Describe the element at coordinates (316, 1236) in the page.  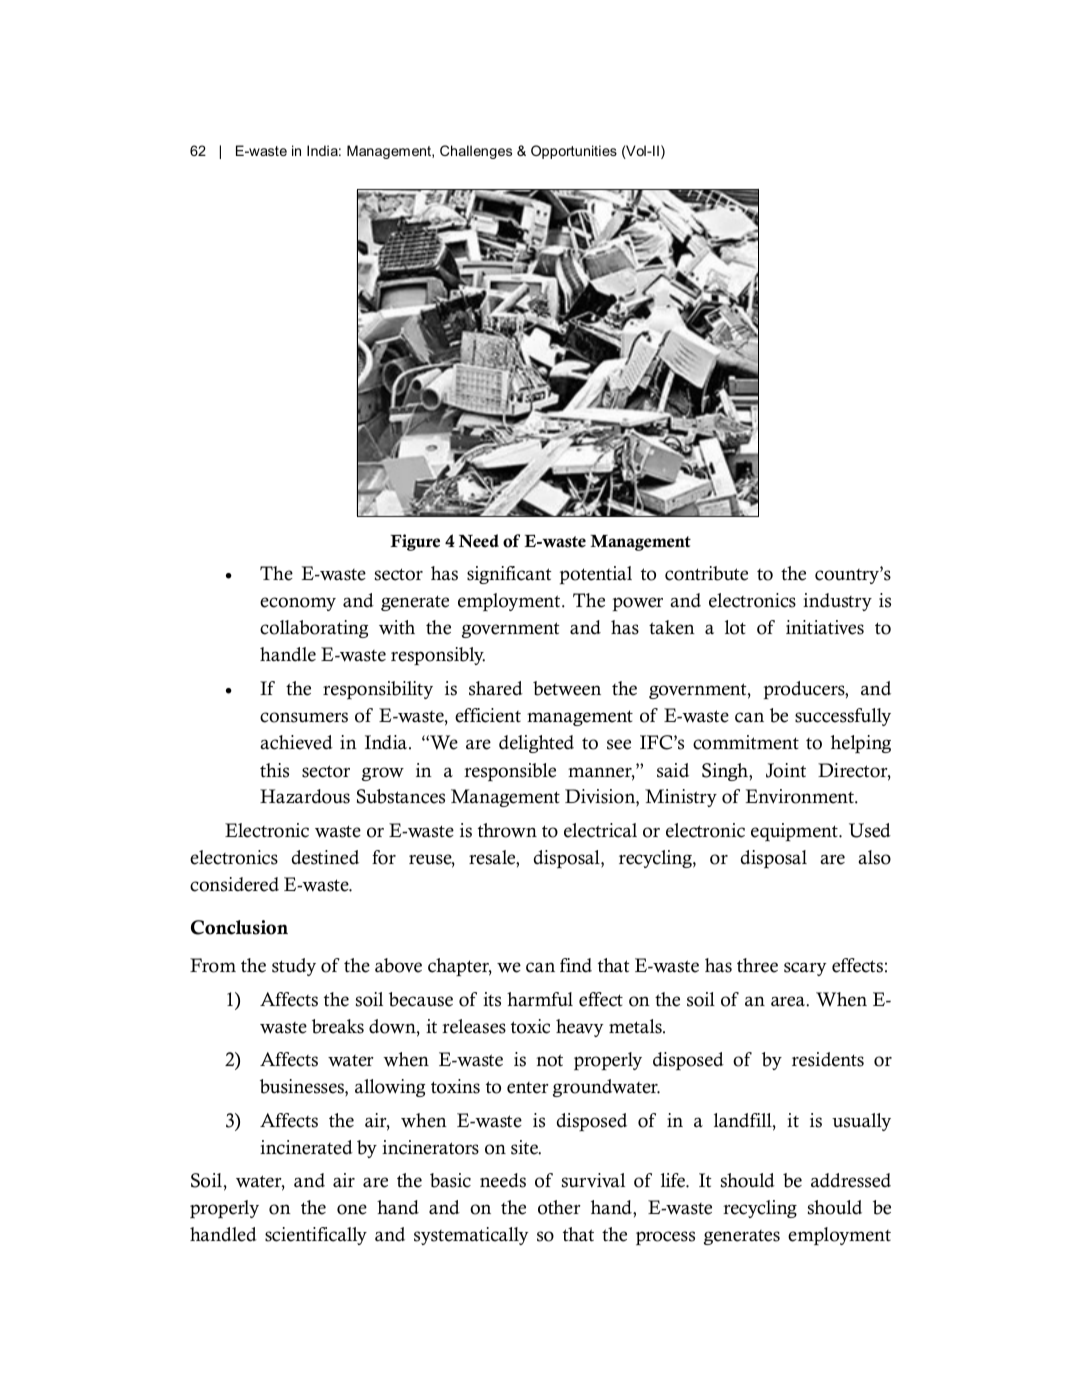
I see `scientifically` at that location.
